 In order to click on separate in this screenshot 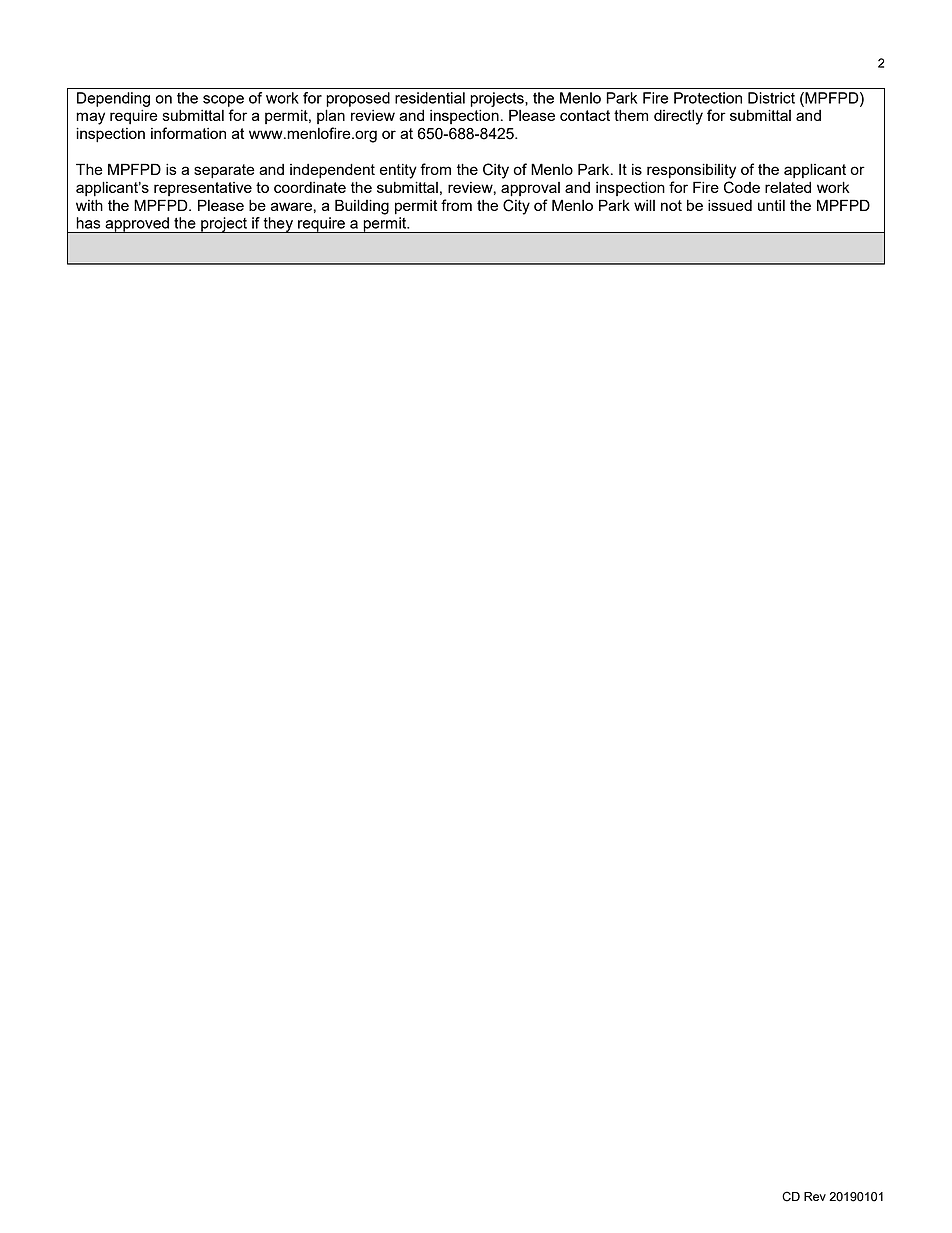, I will do `click(224, 171)`.
